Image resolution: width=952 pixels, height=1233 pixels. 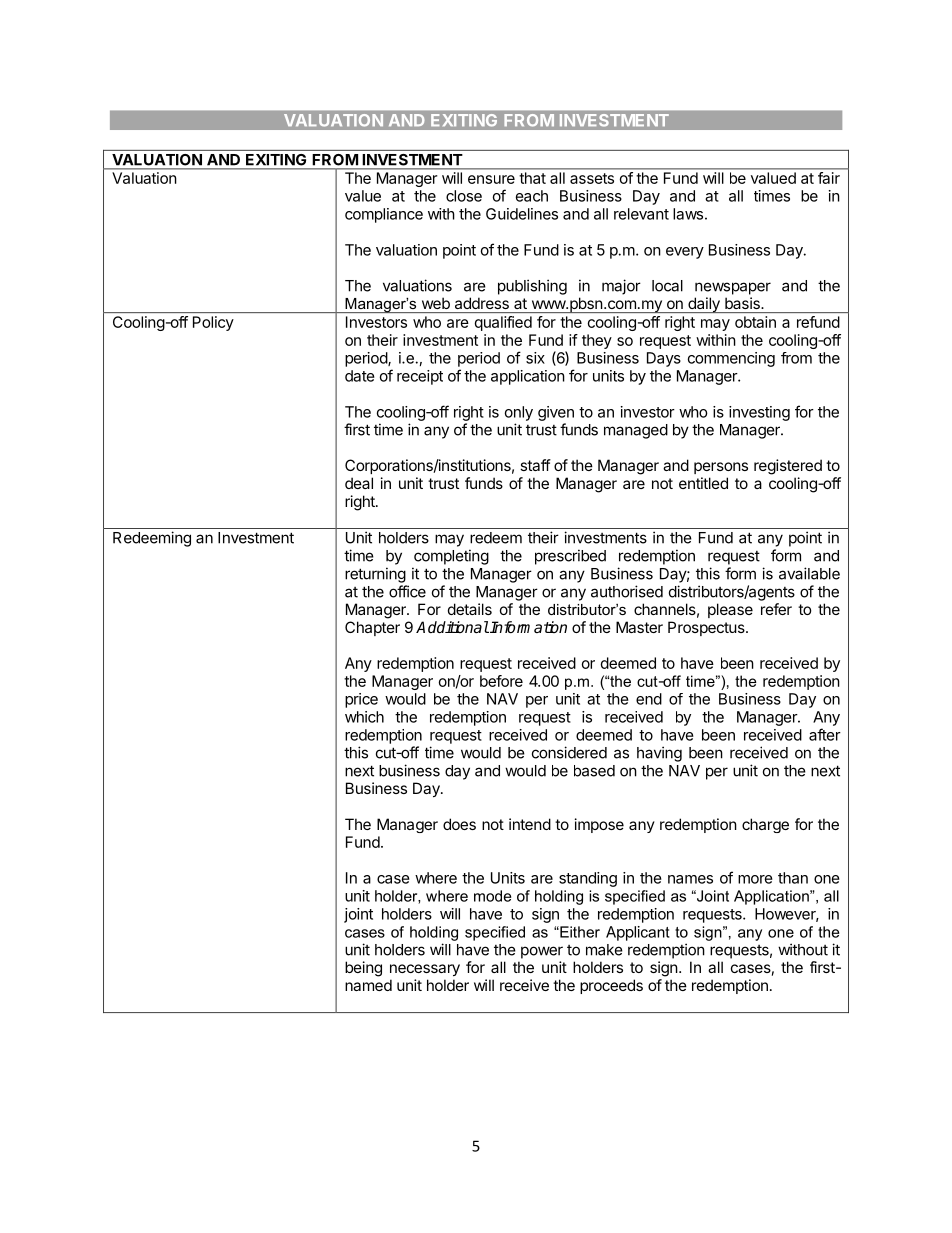 What do you see at coordinates (829, 178) in the screenshot?
I see `fair` at bounding box center [829, 178].
